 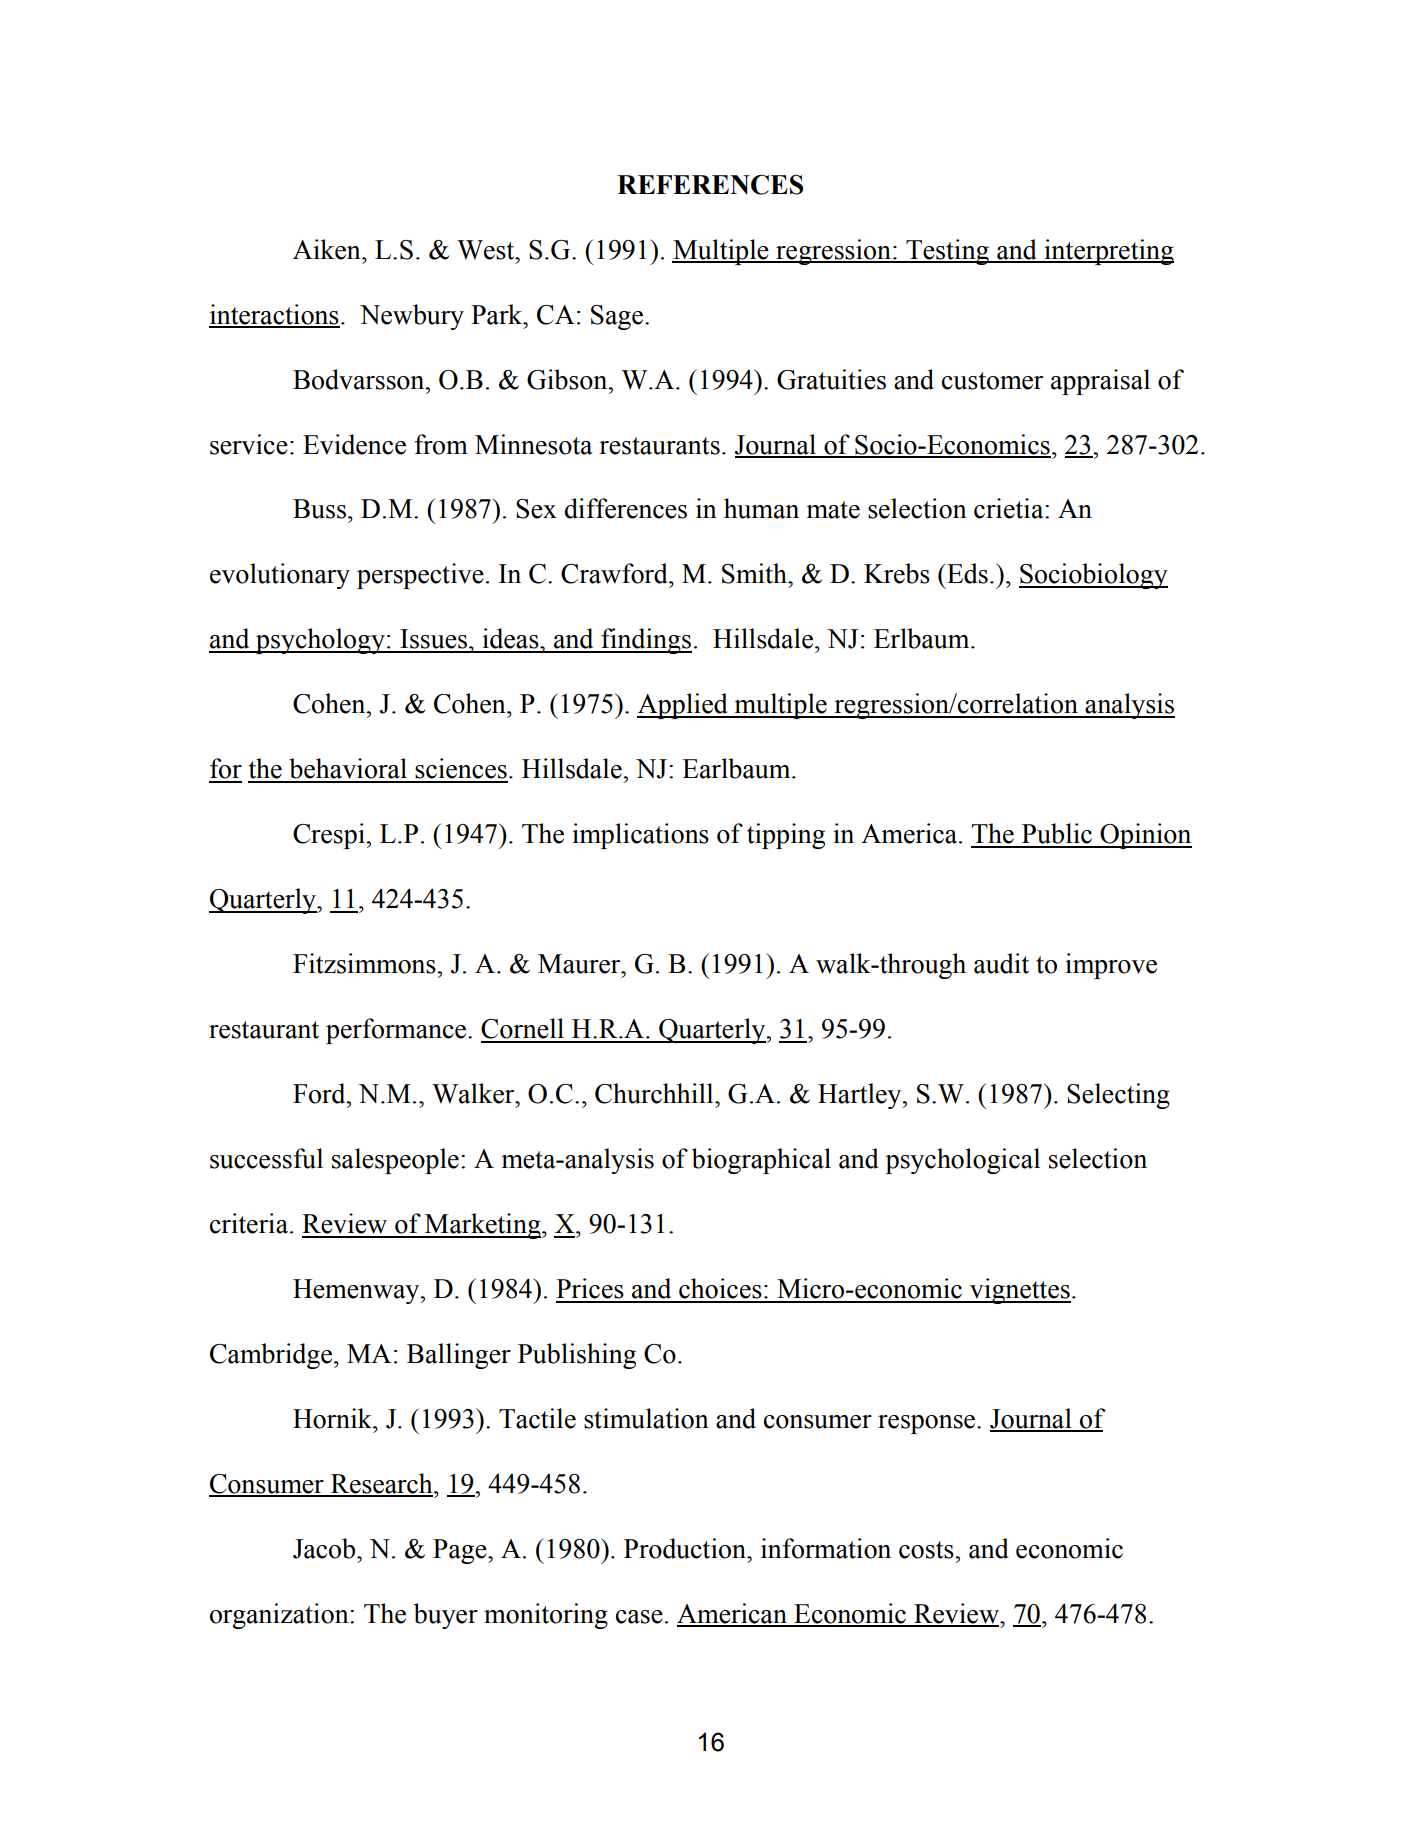 I want to click on interpreting, so click(x=1108, y=252).
